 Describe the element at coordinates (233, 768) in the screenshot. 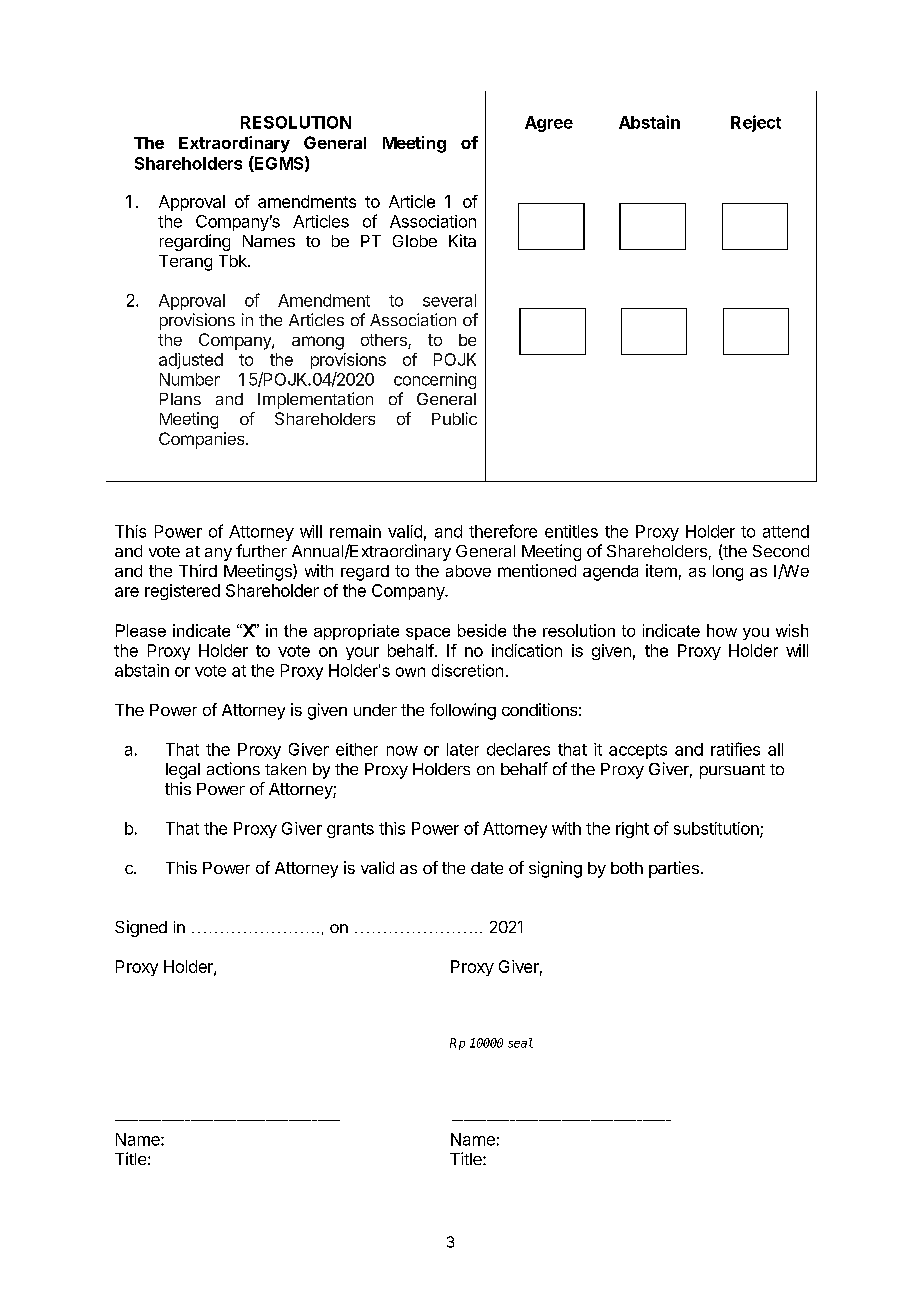

I see `actions` at that location.
